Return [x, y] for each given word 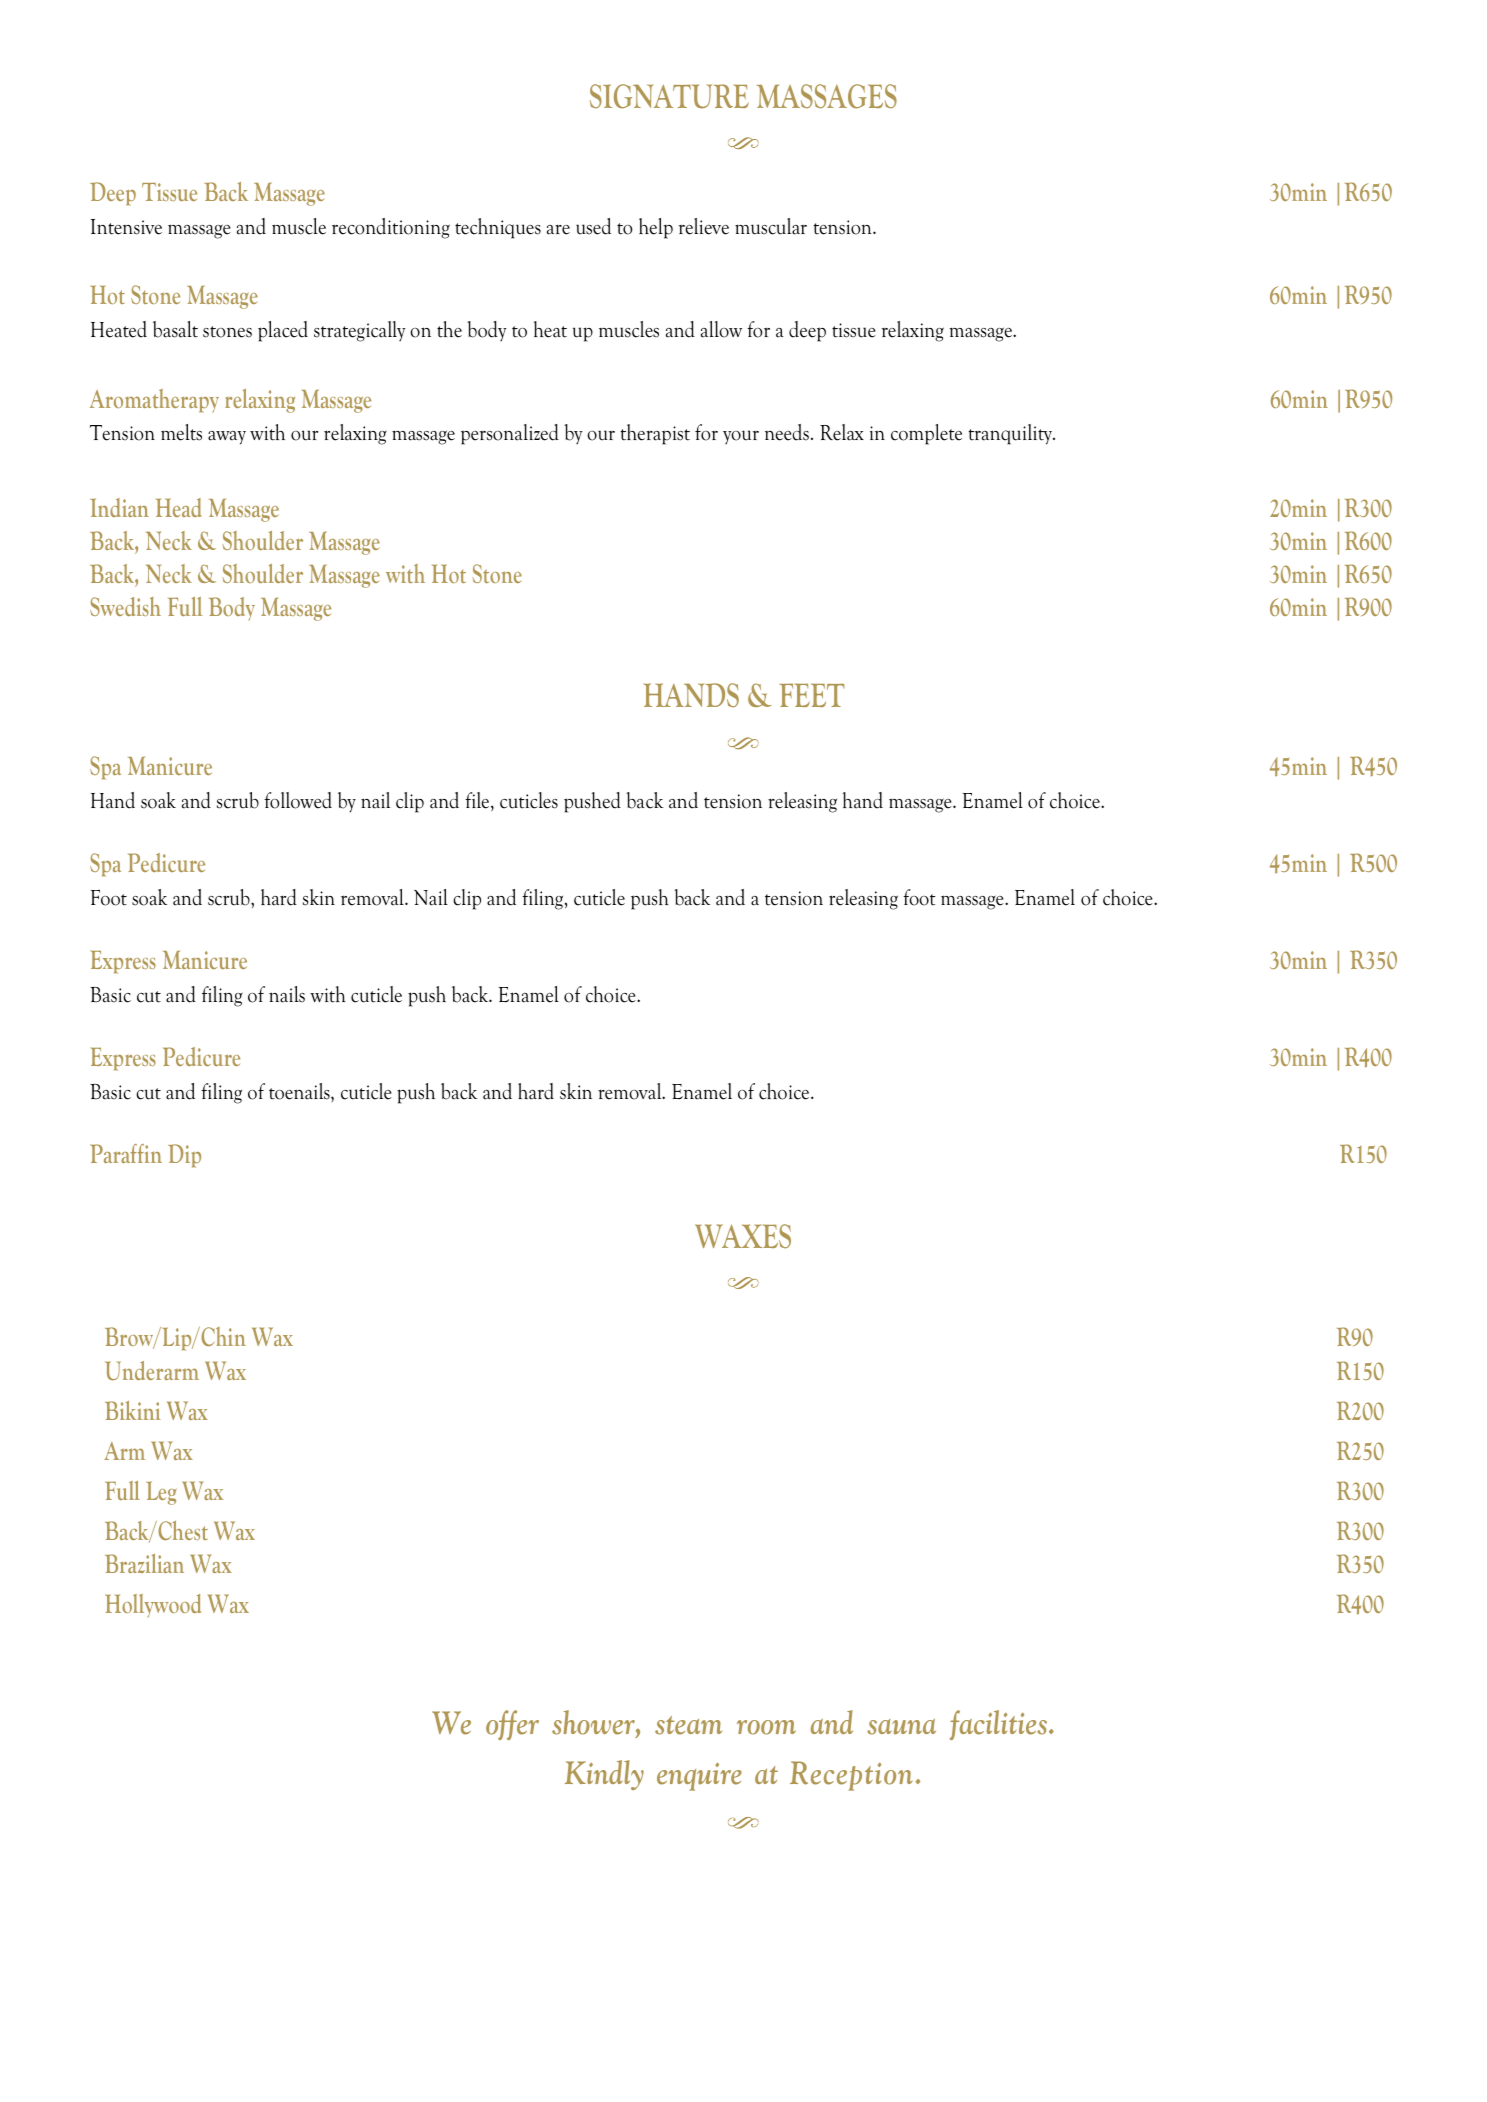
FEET [812, 695]
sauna [901, 1727]
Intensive [126, 227]
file [478, 801]
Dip [184, 1156]
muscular [771, 226]
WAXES [743, 1236]
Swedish [125, 606]
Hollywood [153, 1605]
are [558, 229]
